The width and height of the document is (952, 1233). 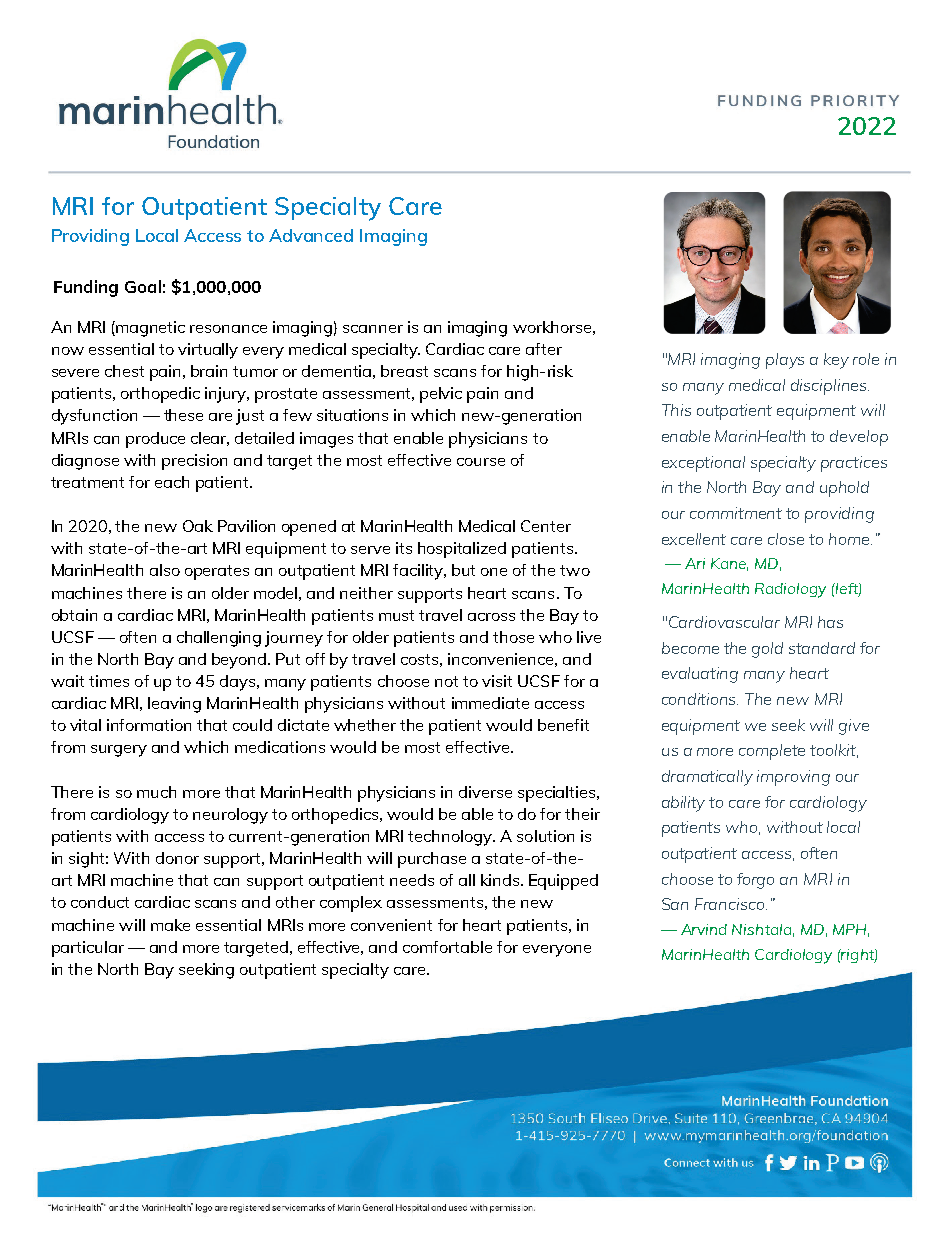 I want to click on make, so click(x=170, y=925).
